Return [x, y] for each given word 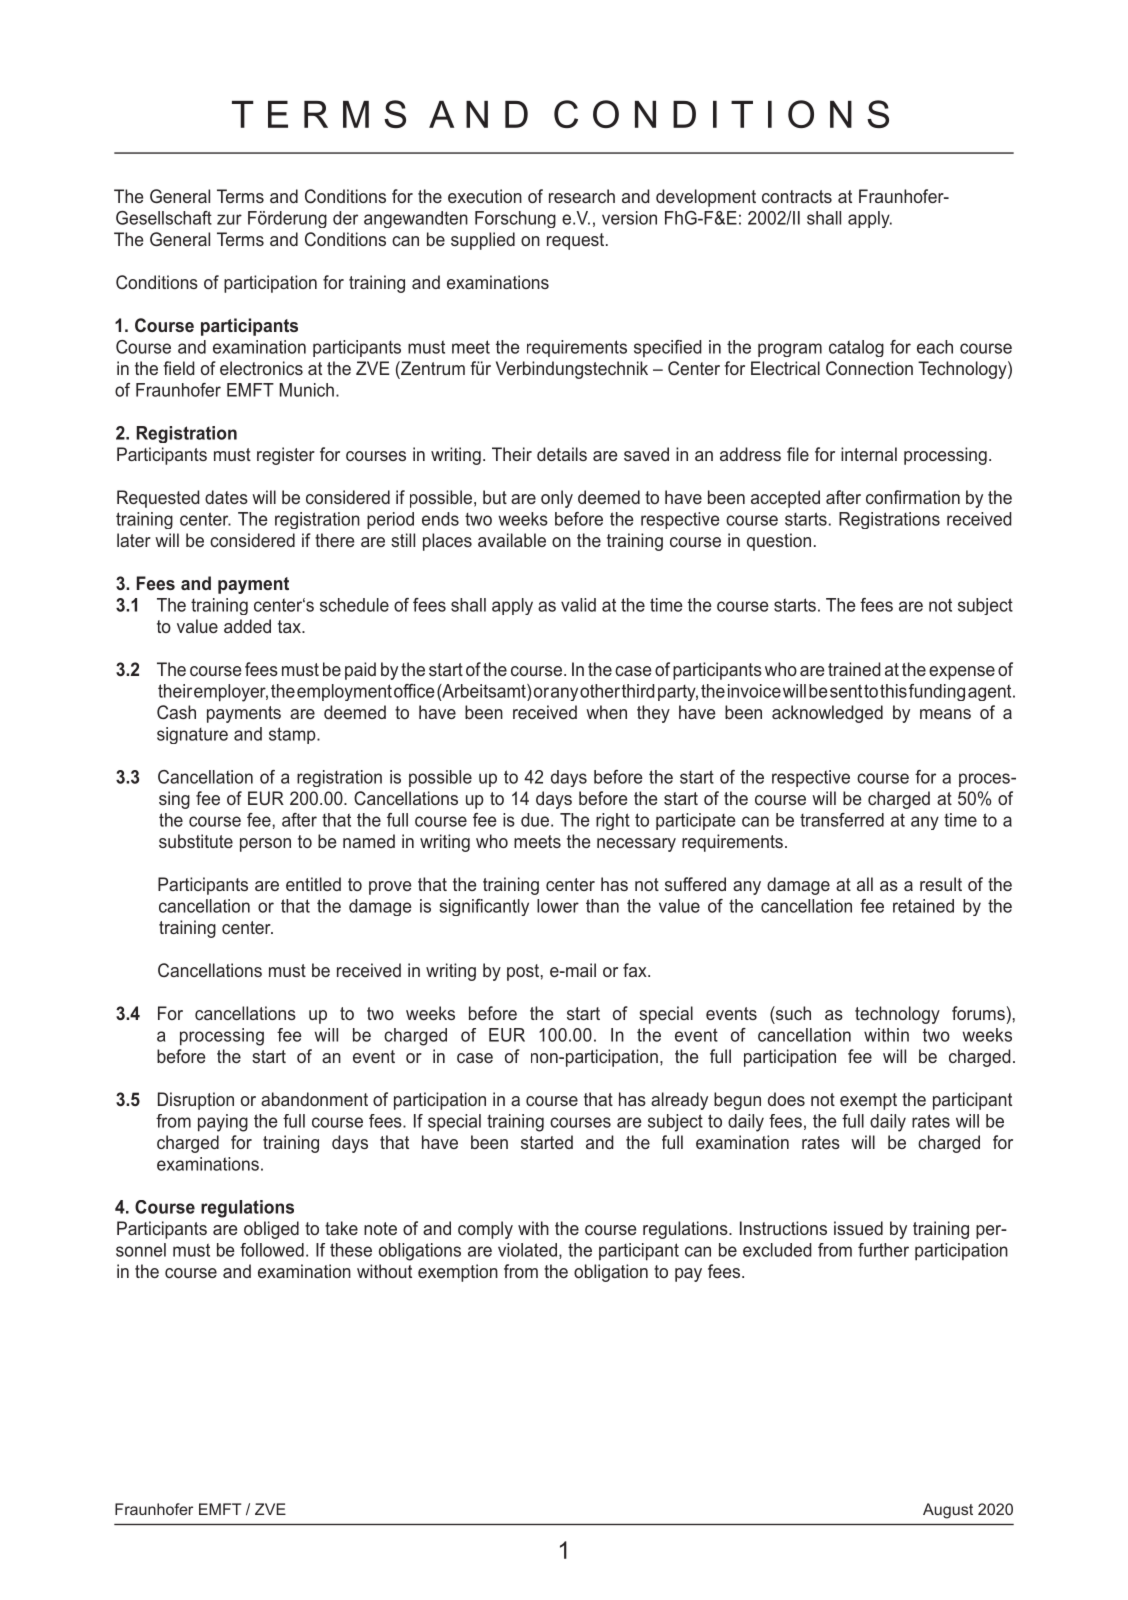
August [948, 1511]
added [247, 626]
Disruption [196, 1101]
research [582, 196]
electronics [261, 368]
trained [854, 669]
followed [272, 1250]
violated [527, 1250]
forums [978, 1013]
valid [578, 605]
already [679, 1101]
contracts [797, 196]
